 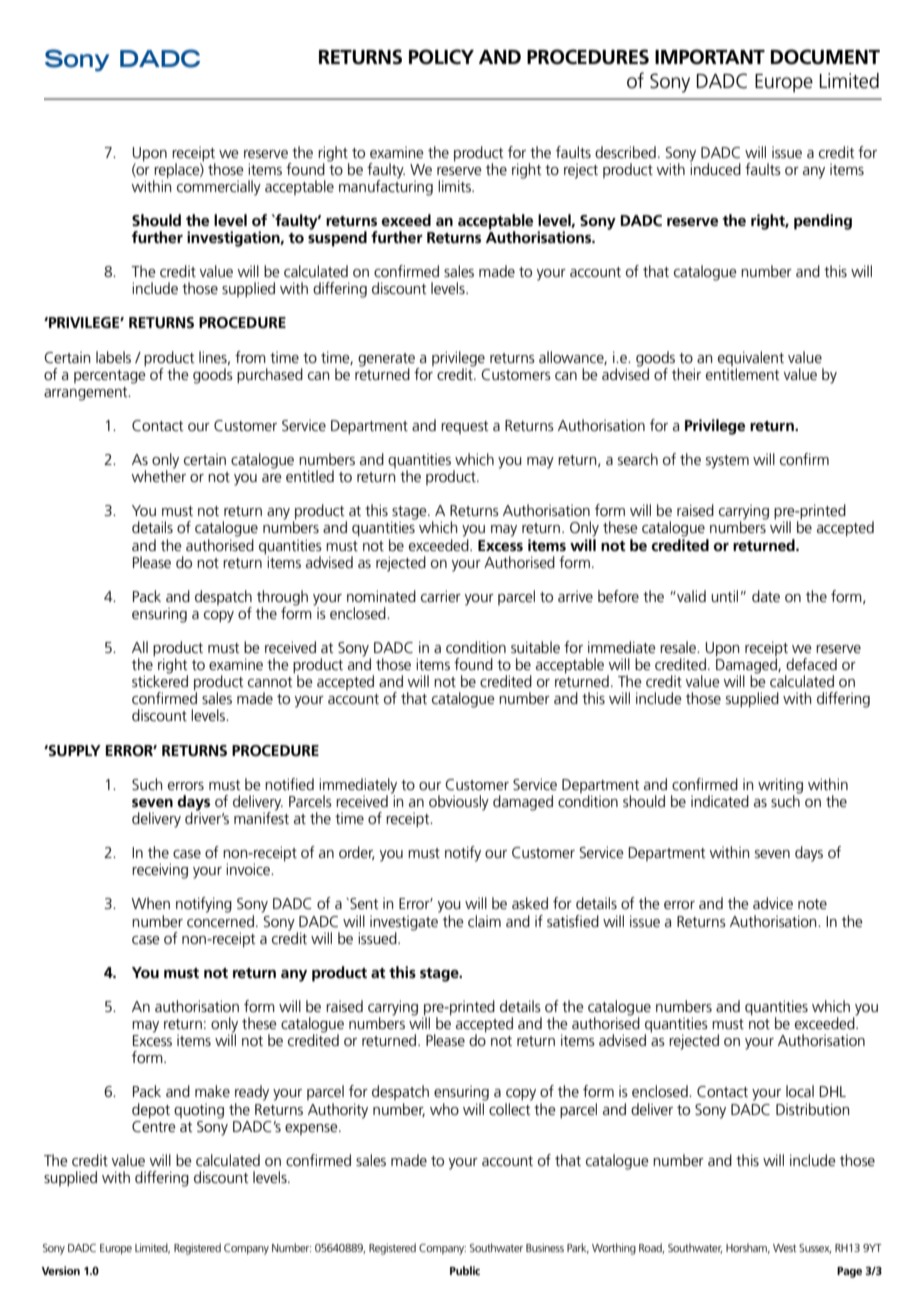 What do you see at coordinates (219, 188) in the screenshot?
I see `commercially` at bounding box center [219, 188].
